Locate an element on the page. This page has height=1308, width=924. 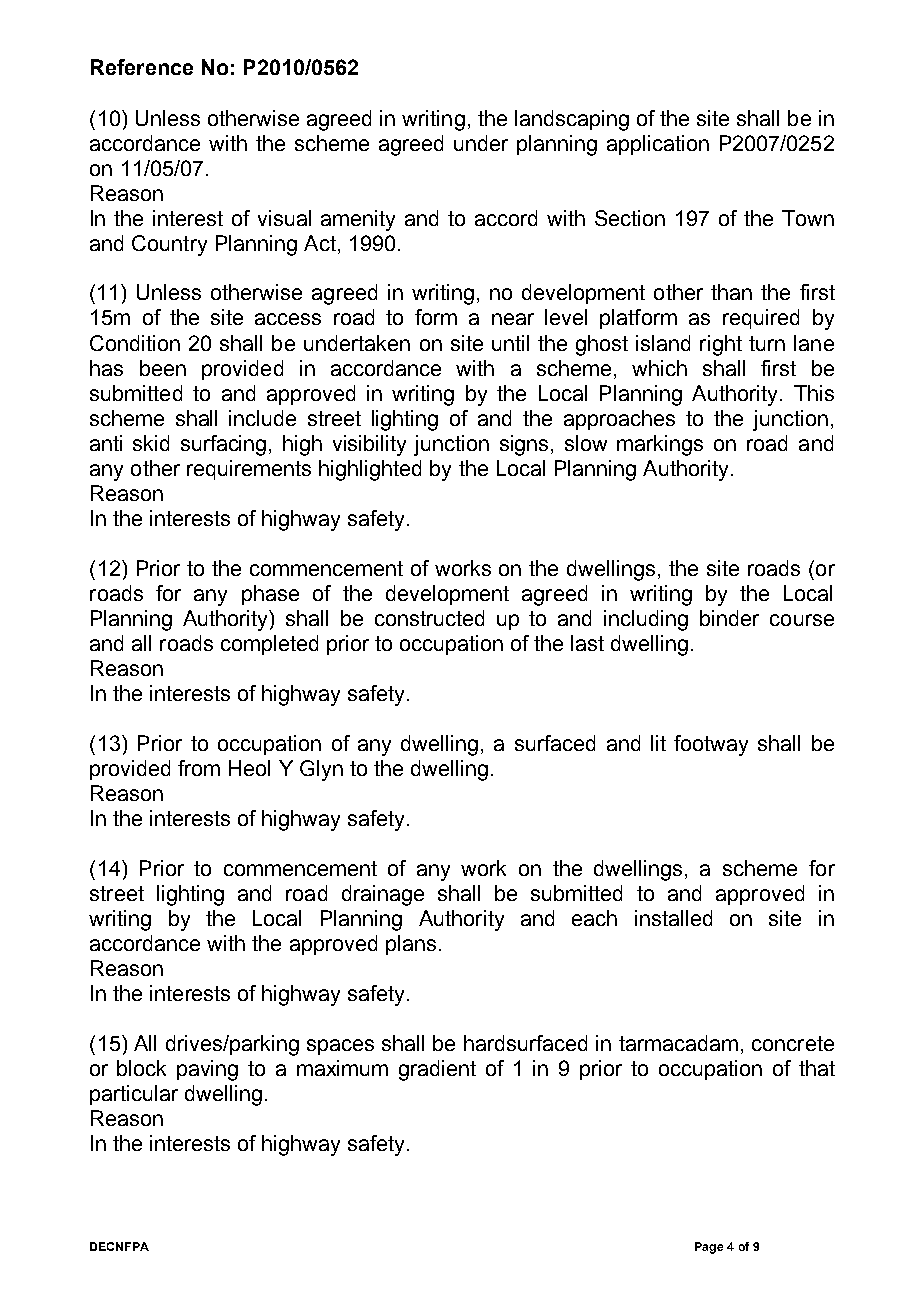
signs is located at coordinates (526, 445).
